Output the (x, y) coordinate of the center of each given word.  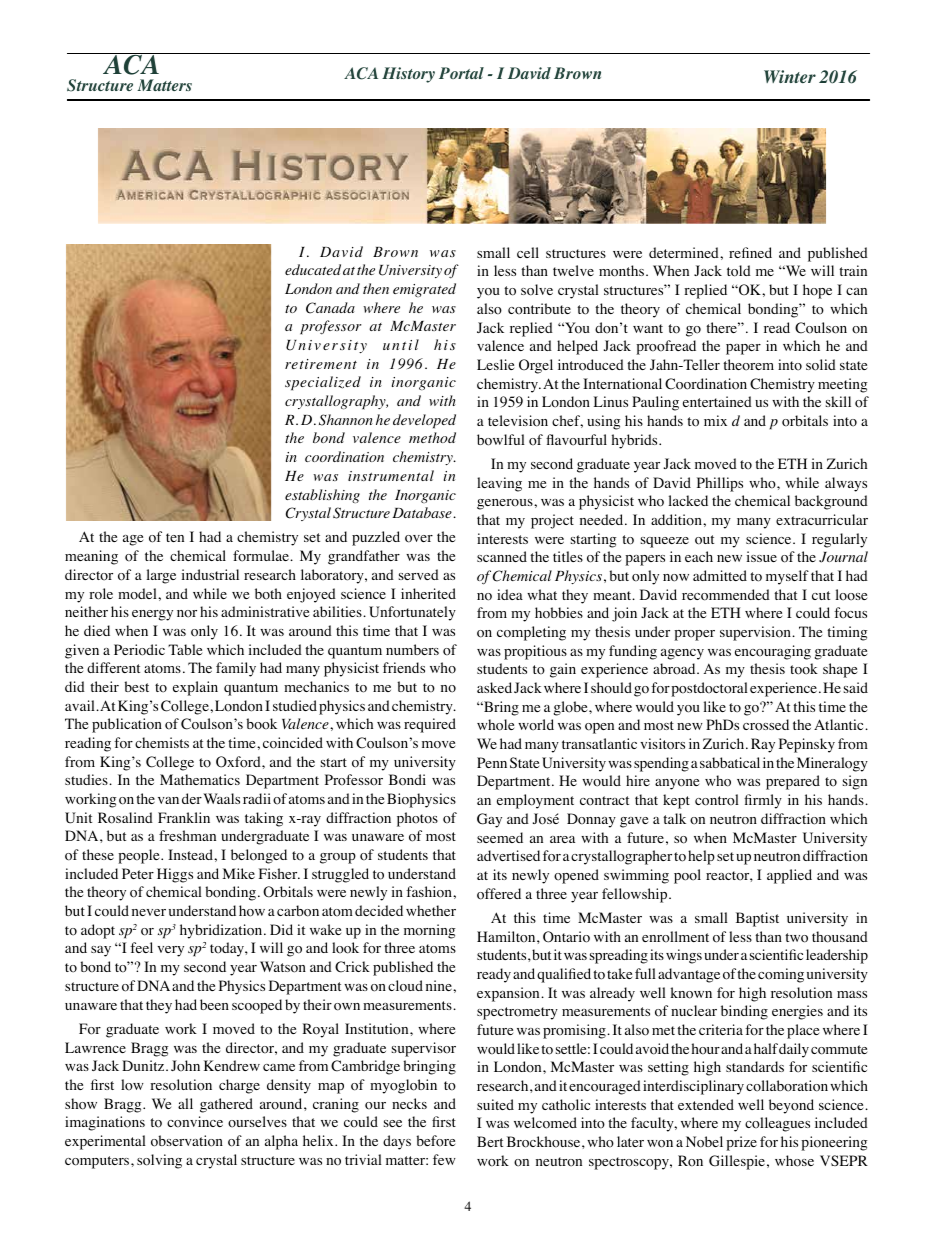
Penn (492, 762)
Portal (461, 73)
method (432, 437)
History (408, 75)
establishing (322, 496)
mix (715, 420)
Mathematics (200, 779)
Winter (790, 76)
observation (187, 1141)
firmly (763, 801)
